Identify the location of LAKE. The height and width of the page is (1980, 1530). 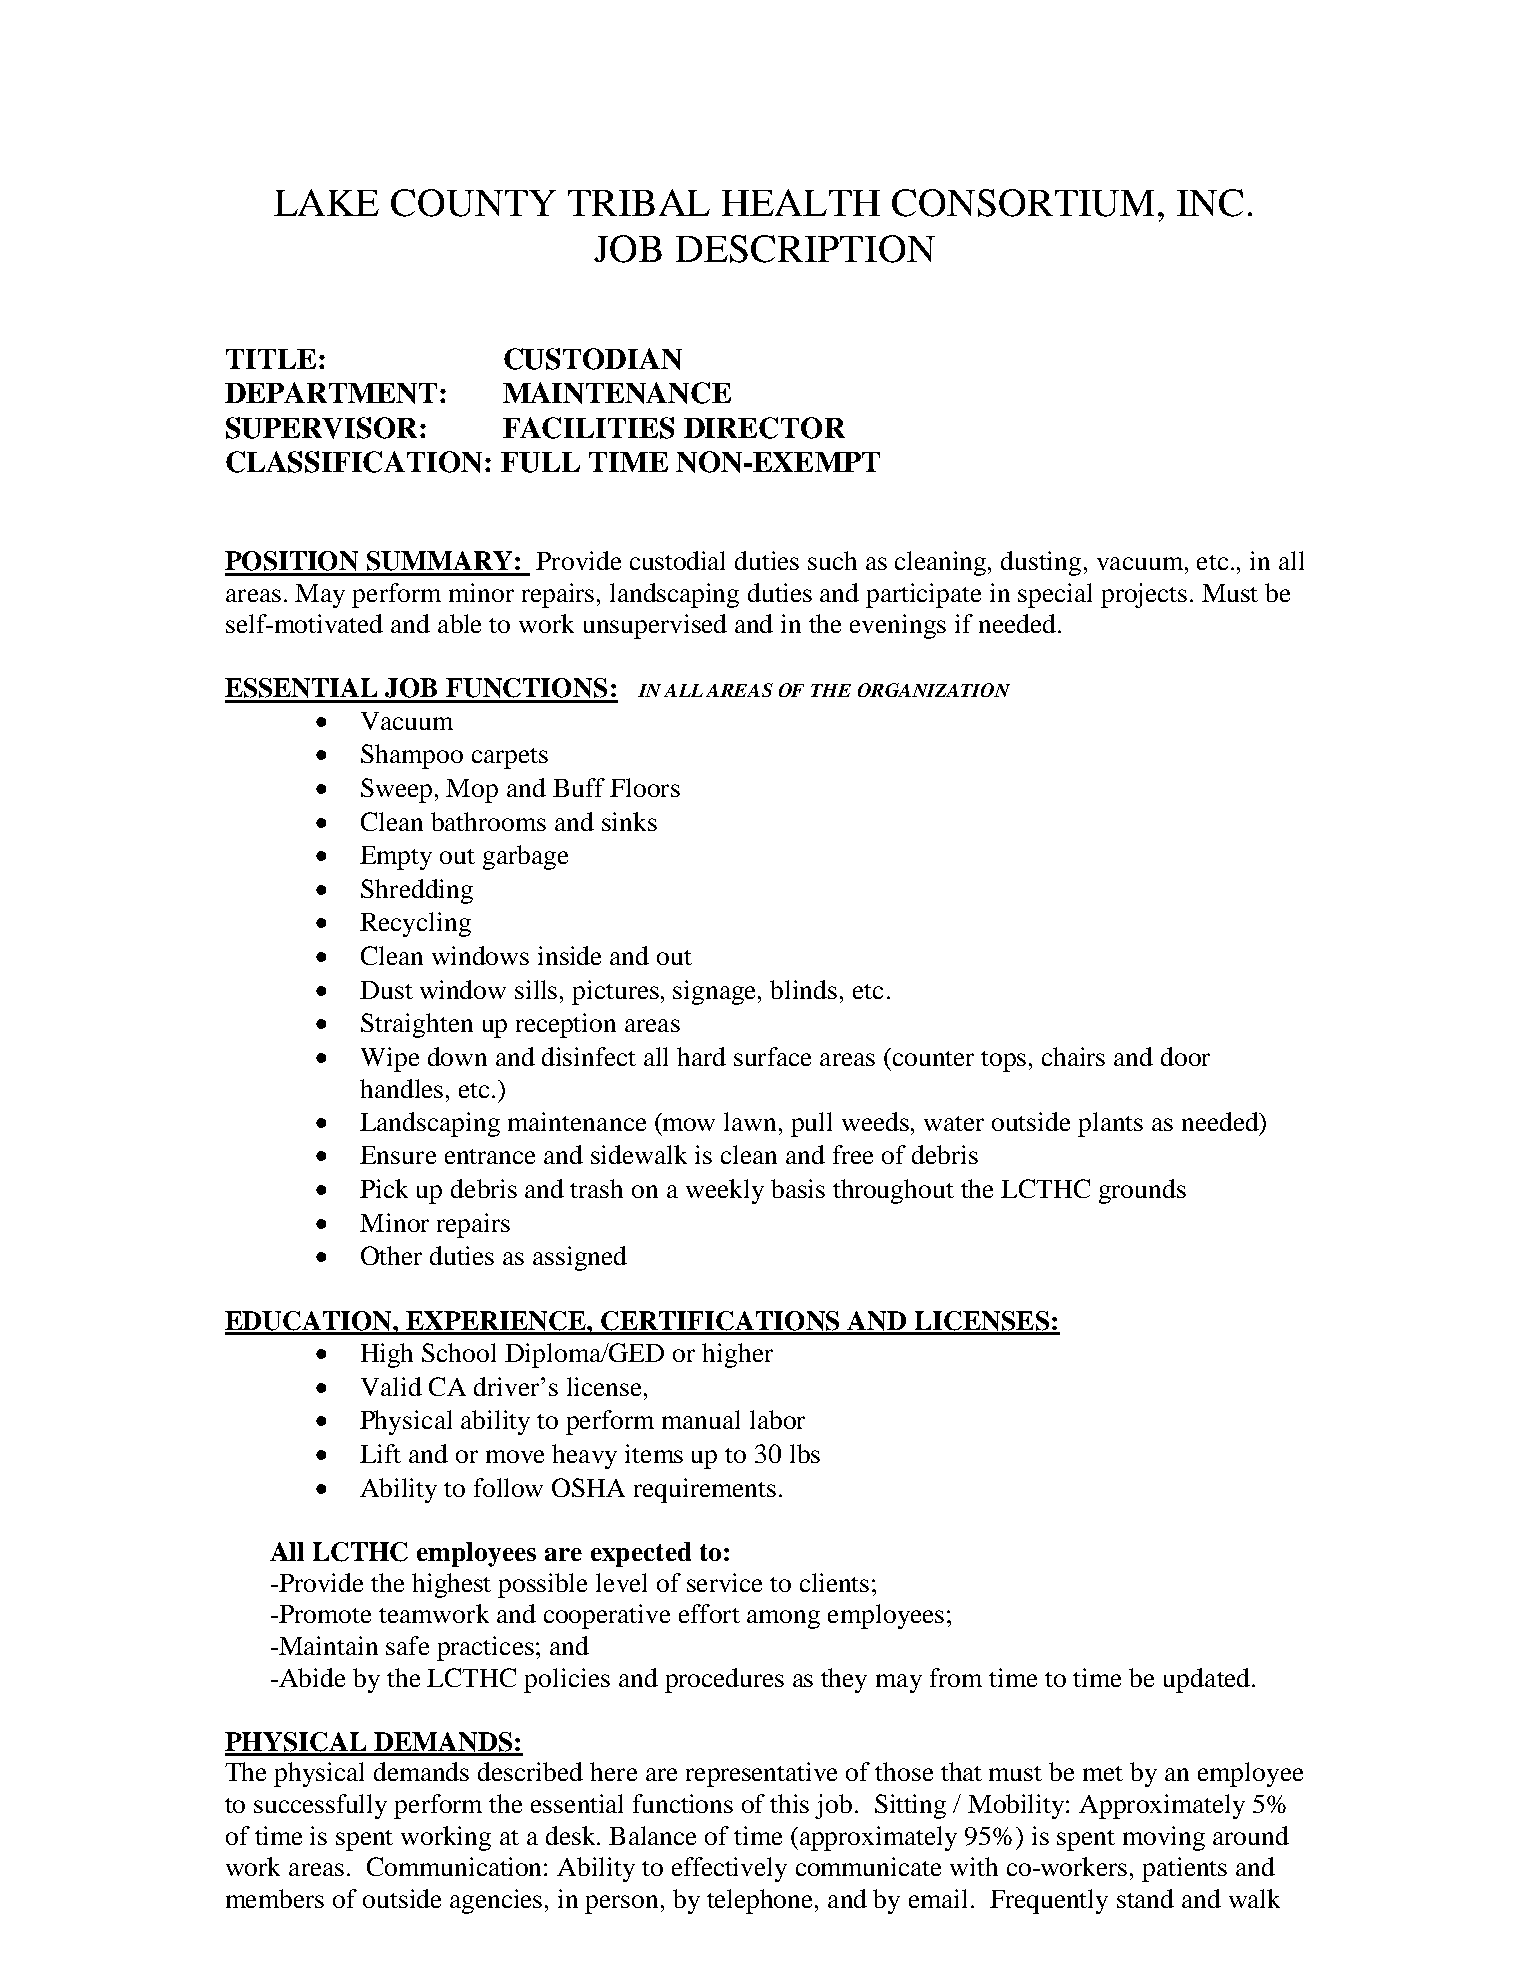
(326, 202).
